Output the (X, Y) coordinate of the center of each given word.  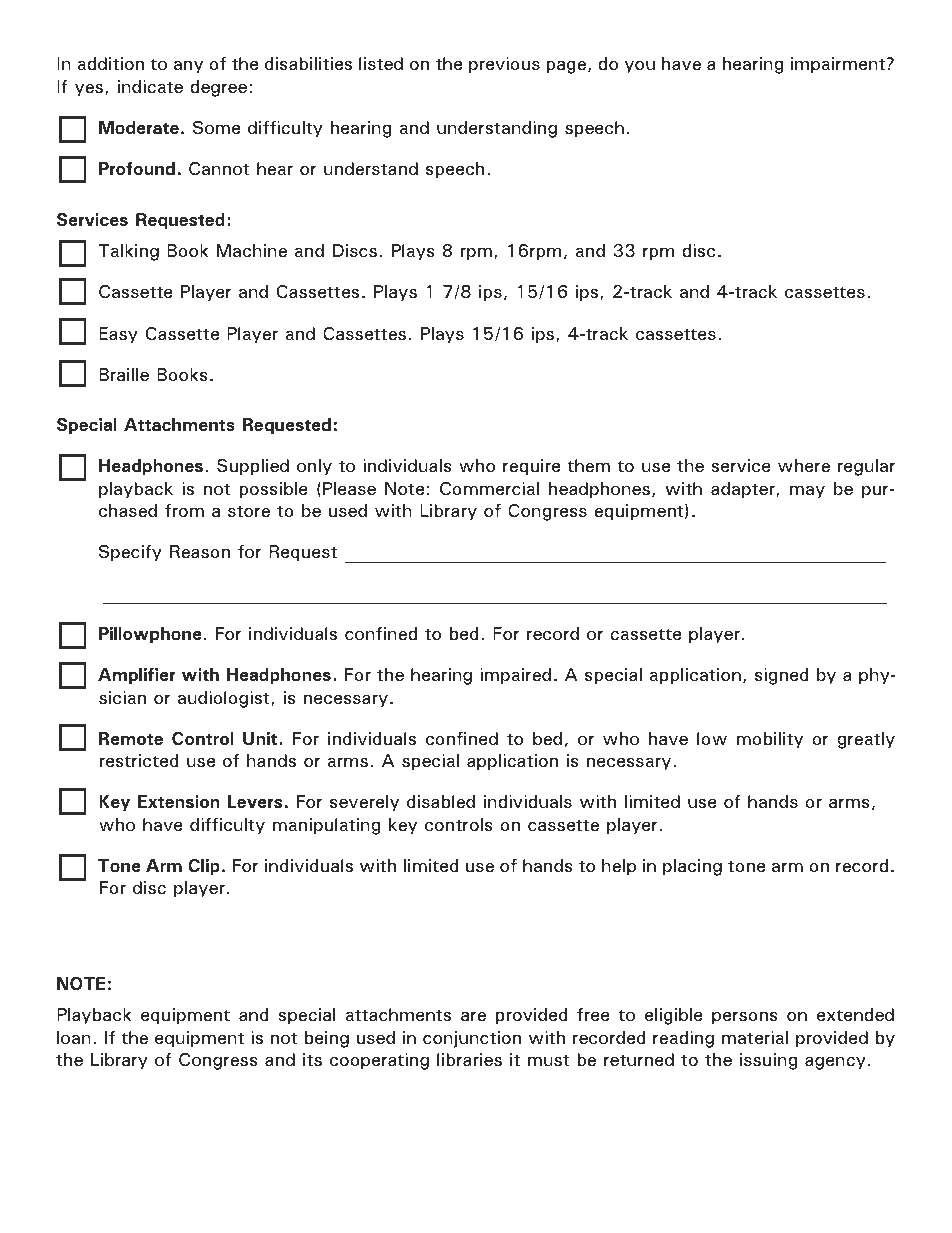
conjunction (472, 1039)
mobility (770, 740)
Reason (200, 551)
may (807, 492)
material (755, 1037)
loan (74, 1037)
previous (504, 65)
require (531, 467)
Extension (179, 801)
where (804, 465)
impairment (838, 65)
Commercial (489, 488)
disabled (441, 801)
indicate (150, 86)
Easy (118, 335)
